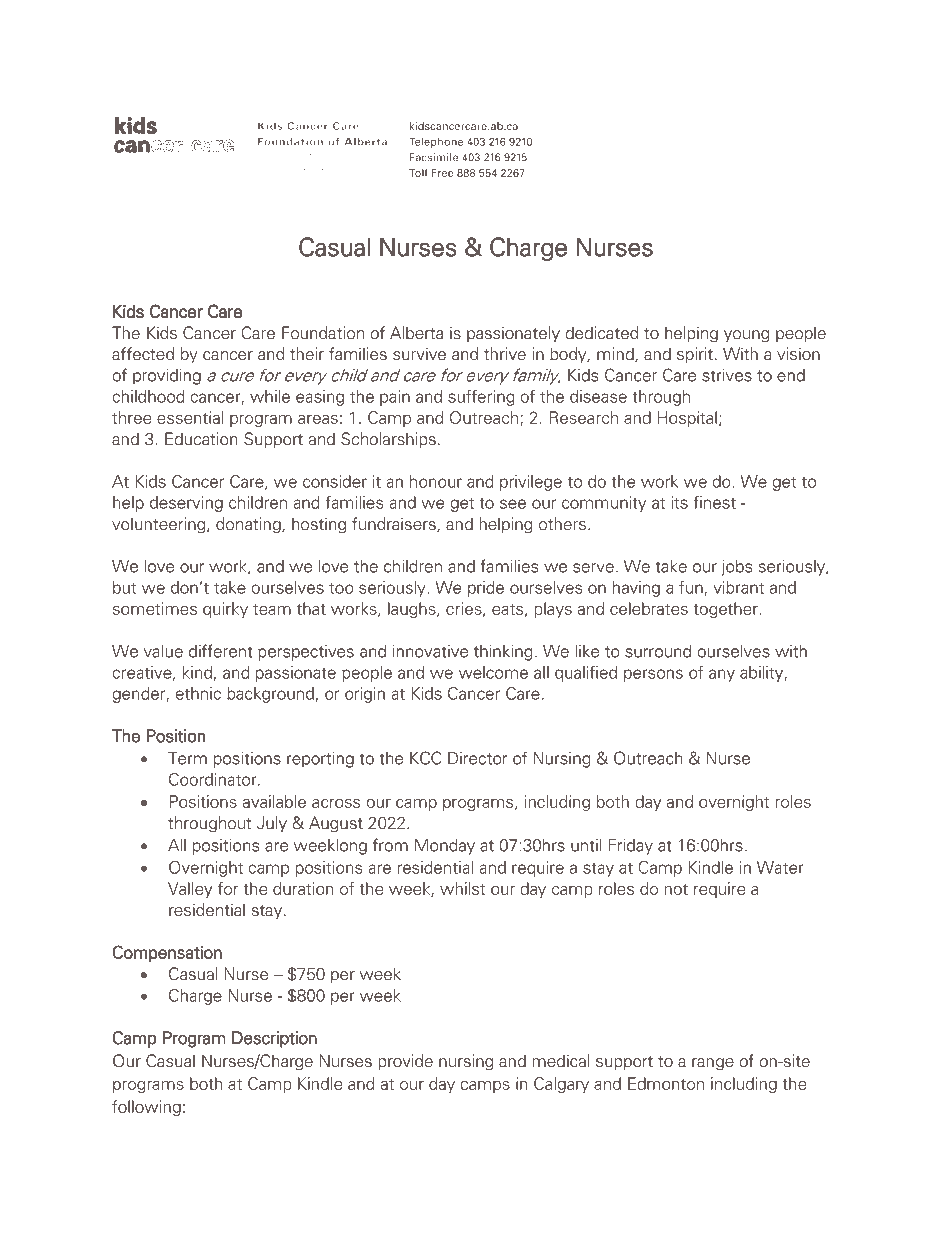 This screenshot has width=952, height=1233. I want to click on ethnic, so click(198, 693).
